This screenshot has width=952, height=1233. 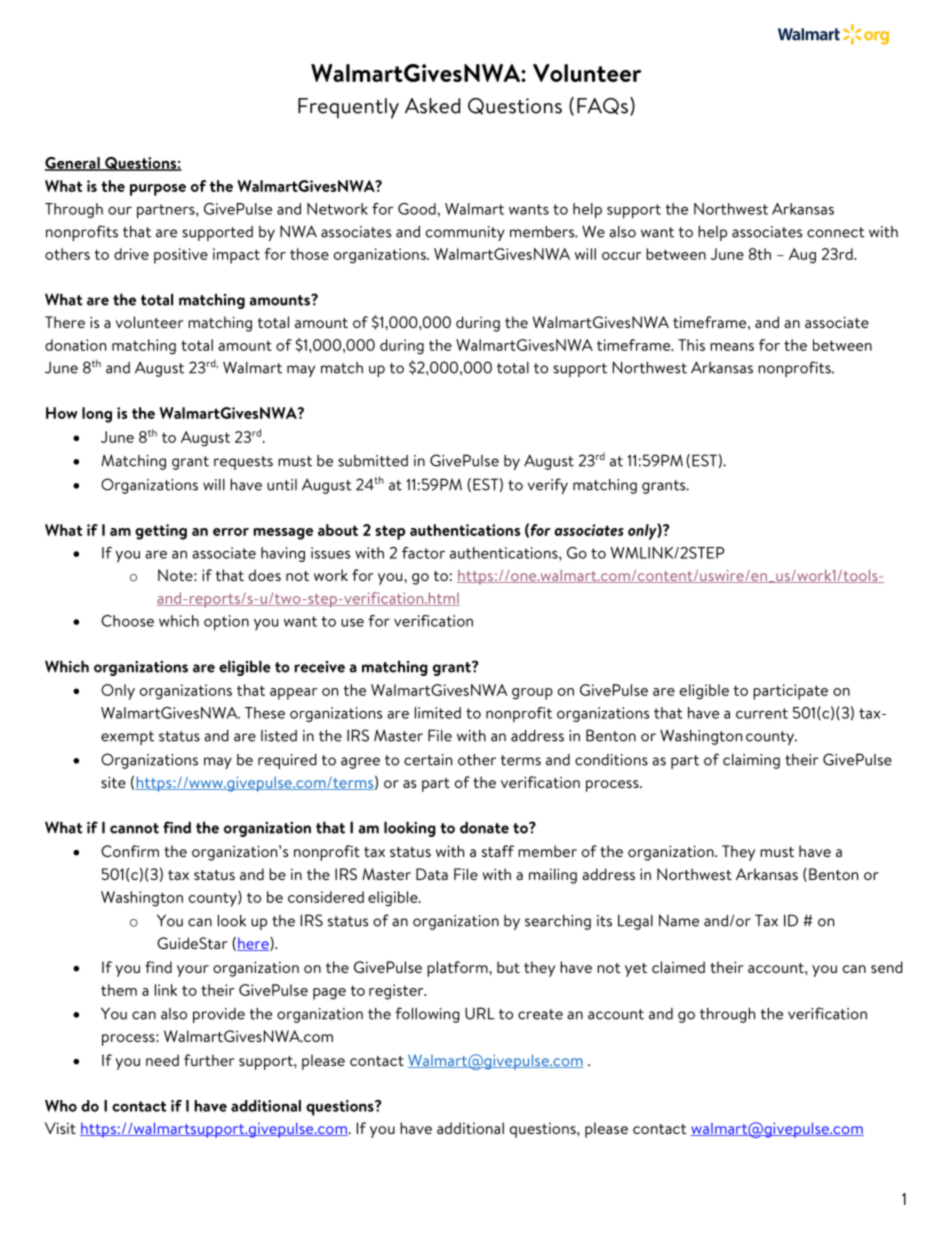 I want to click on URL, so click(x=480, y=1013).
